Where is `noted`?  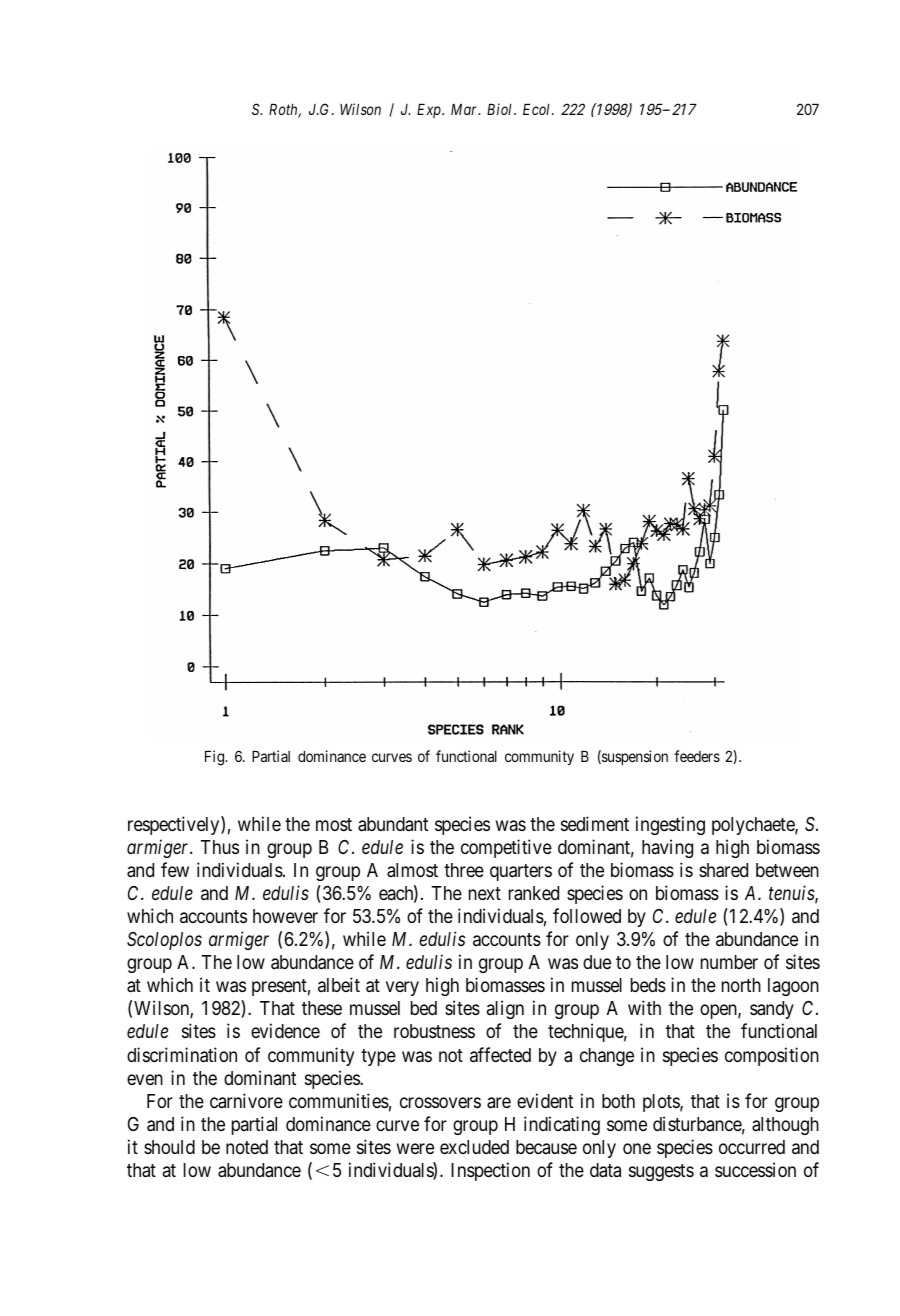
noted is located at coordinates (247, 1147).
